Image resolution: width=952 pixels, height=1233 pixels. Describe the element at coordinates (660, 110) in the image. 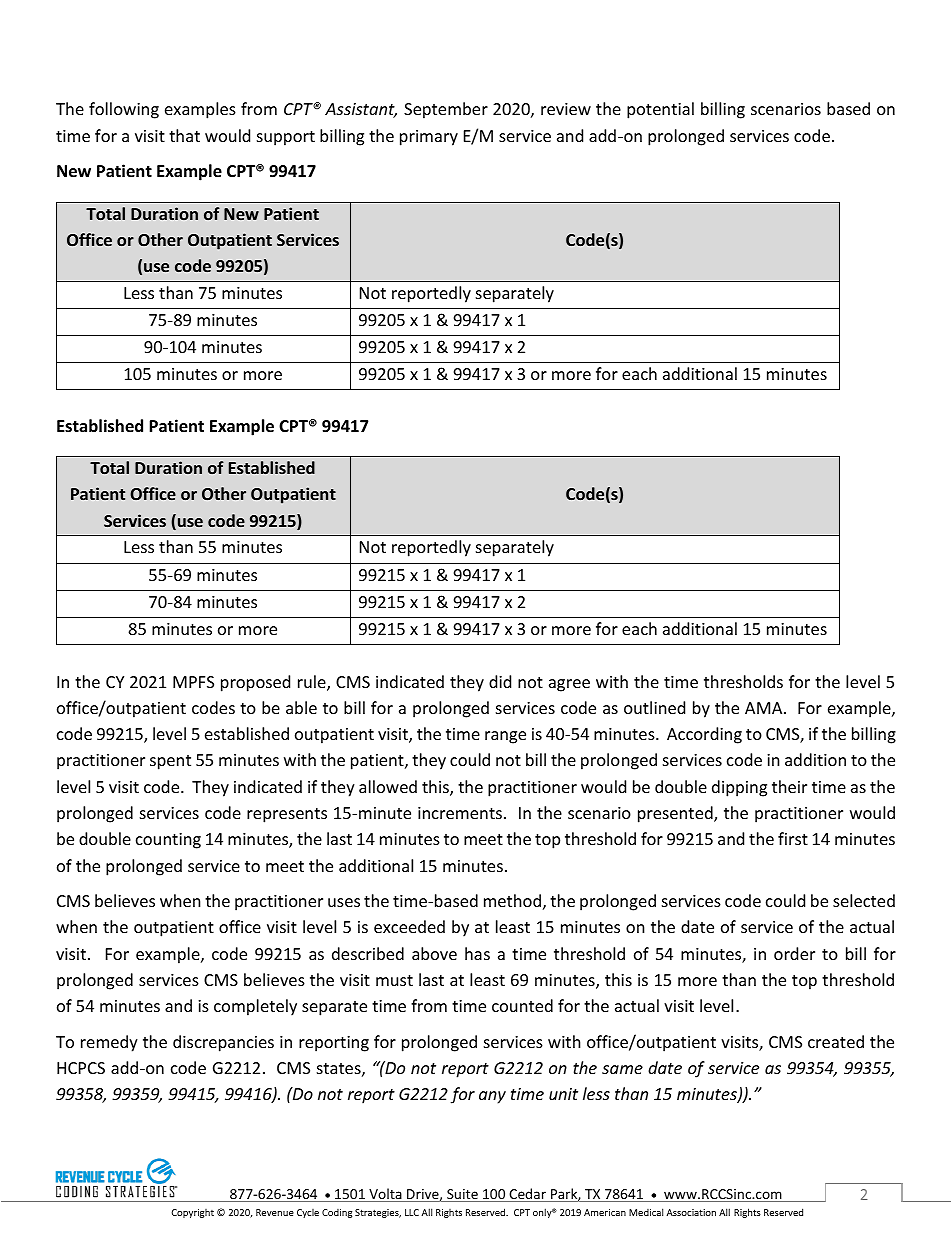

I see `potential` at that location.
